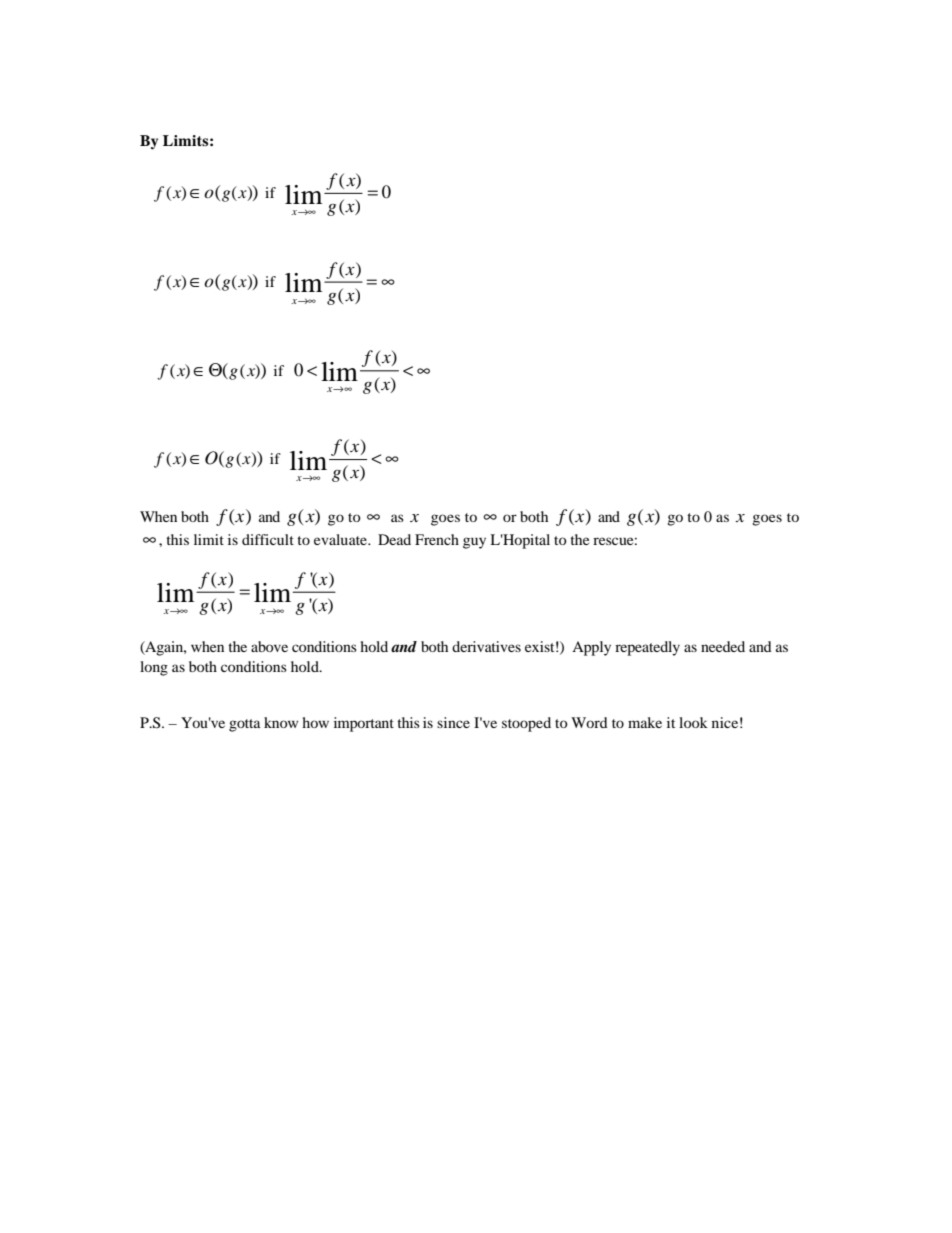 This image has width=952, height=1233. What do you see at coordinates (437, 539) in the image?
I see `French` at bounding box center [437, 539].
